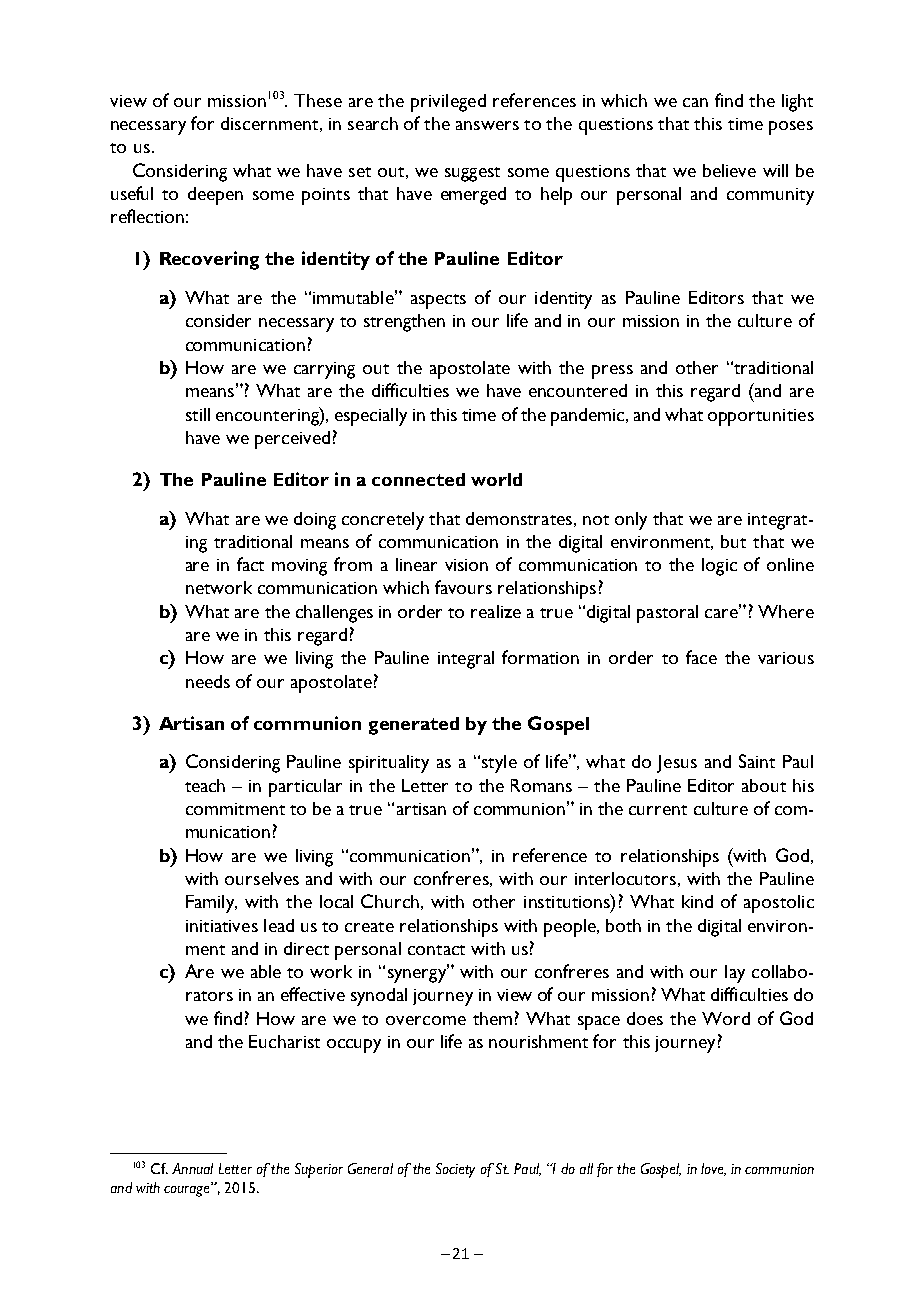 The image size is (924, 1308). What do you see at coordinates (215, 196) in the page?
I see `deepen` at bounding box center [215, 196].
